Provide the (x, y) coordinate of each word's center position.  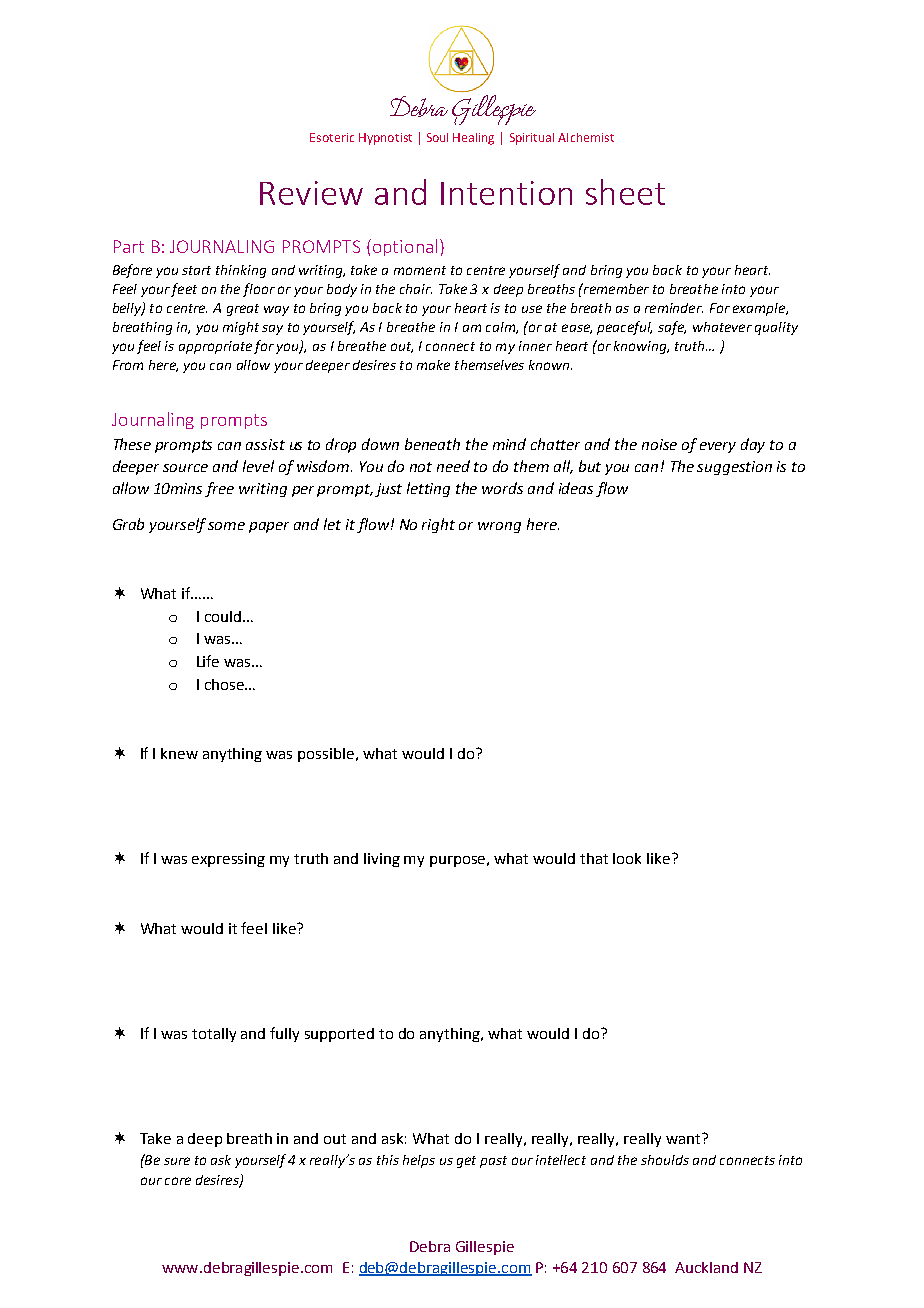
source (185, 468)
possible (326, 755)
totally (214, 1035)
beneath (432, 444)
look (627, 858)
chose (225, 684)
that (594, 858)
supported (339, 1035)
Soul (437, 137)
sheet (625, 192)
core (178, 1181)
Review (311, 193)
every (718, 447)
